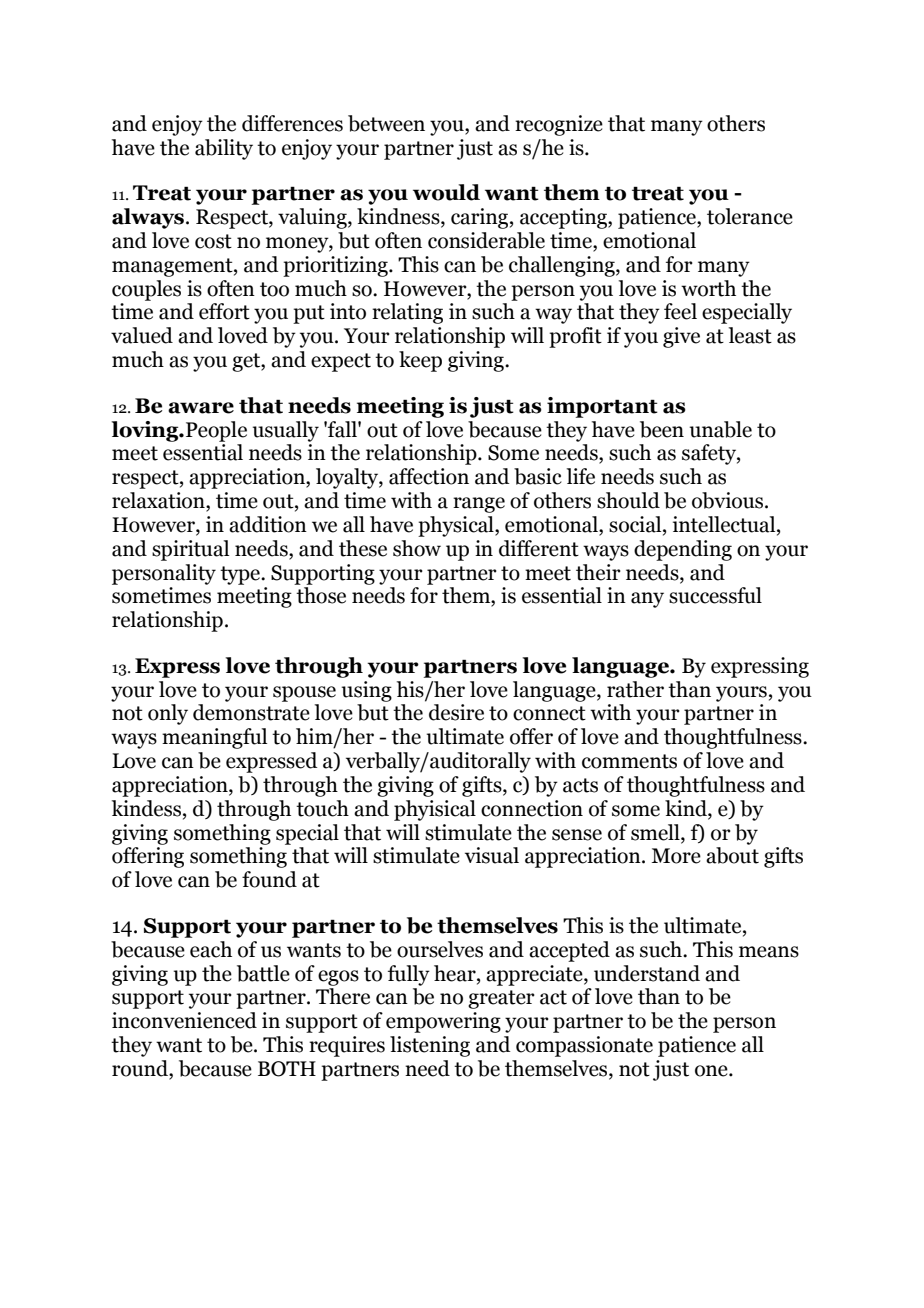  What do you see at coordinates (417, 548) in the screenshot?
I see `show` at bounding box center [417, 548].
